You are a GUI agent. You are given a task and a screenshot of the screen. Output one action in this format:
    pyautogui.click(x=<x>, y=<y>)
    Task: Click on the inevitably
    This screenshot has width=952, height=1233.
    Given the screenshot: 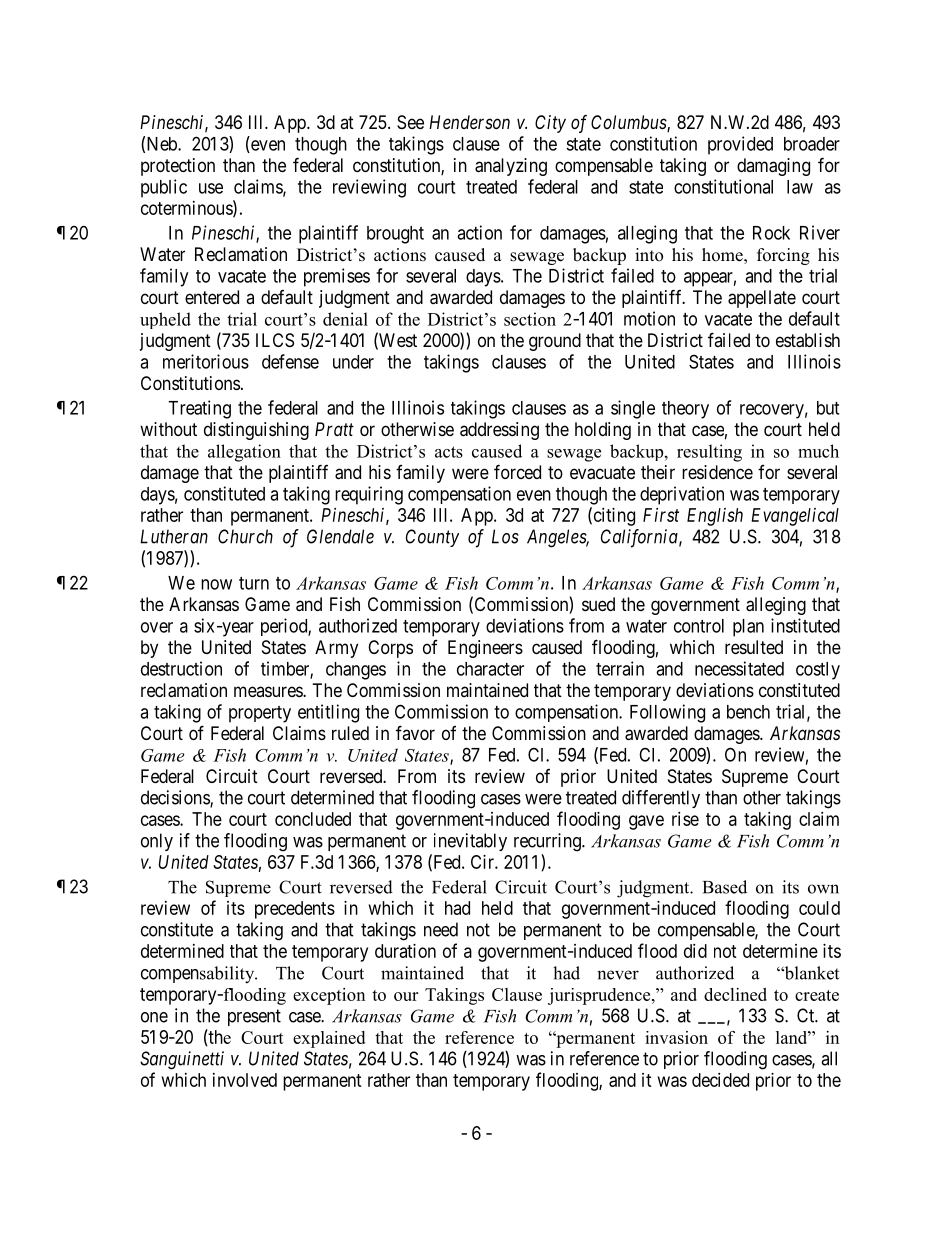 What is the action you would take?
    pyautogui.click(x=470, y=842)
